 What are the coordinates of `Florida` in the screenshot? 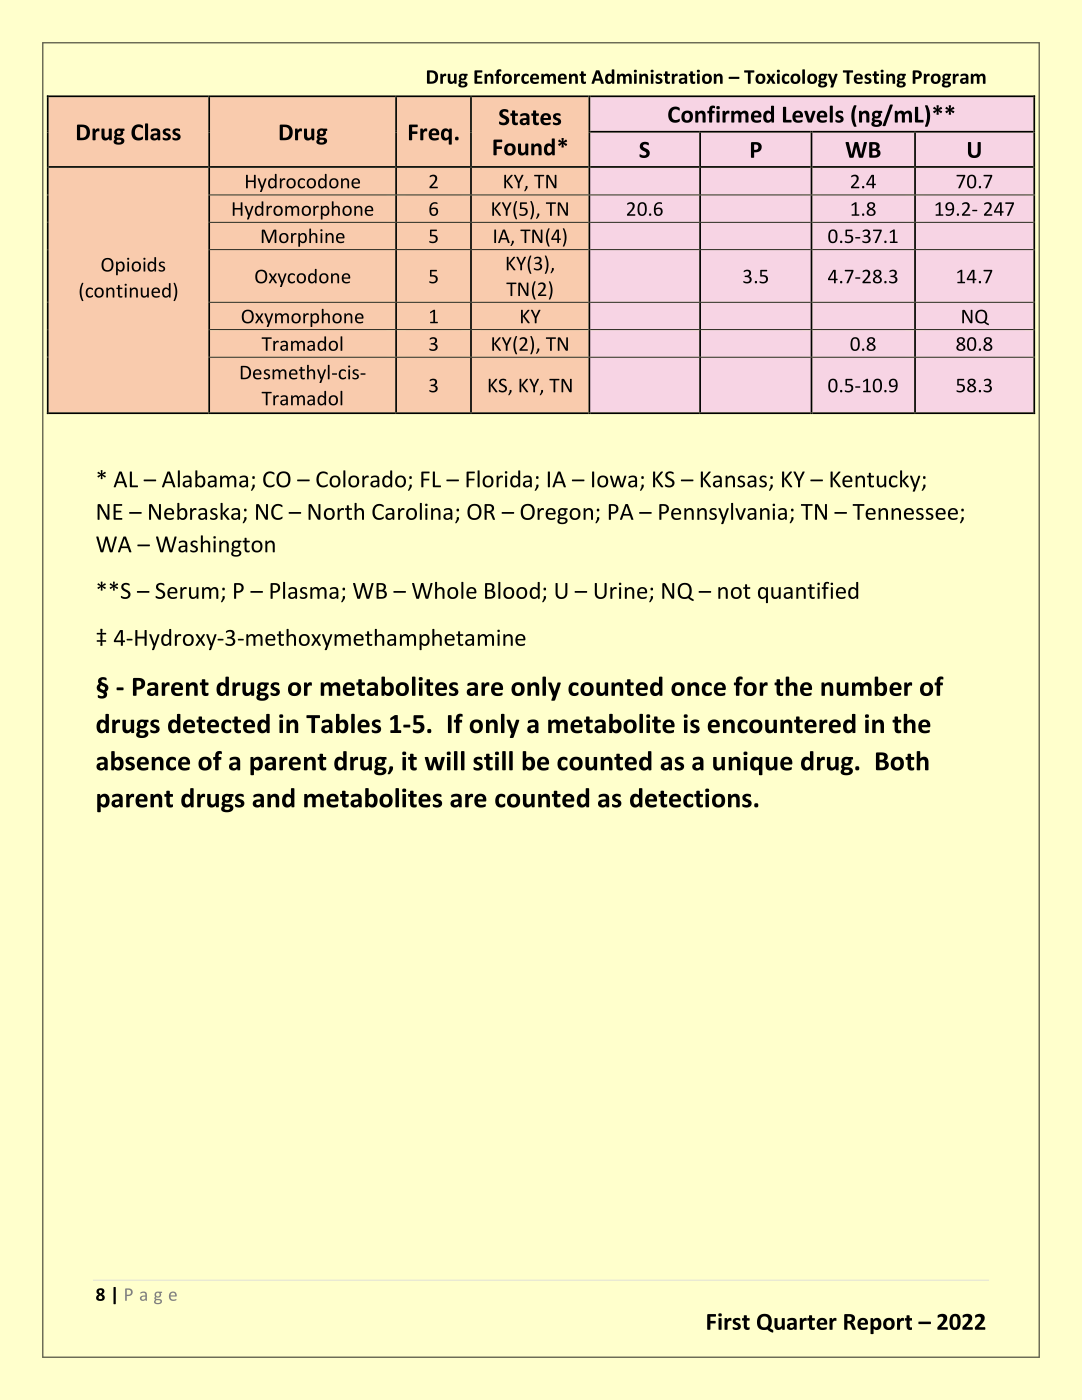 It's located at (499, 479).
